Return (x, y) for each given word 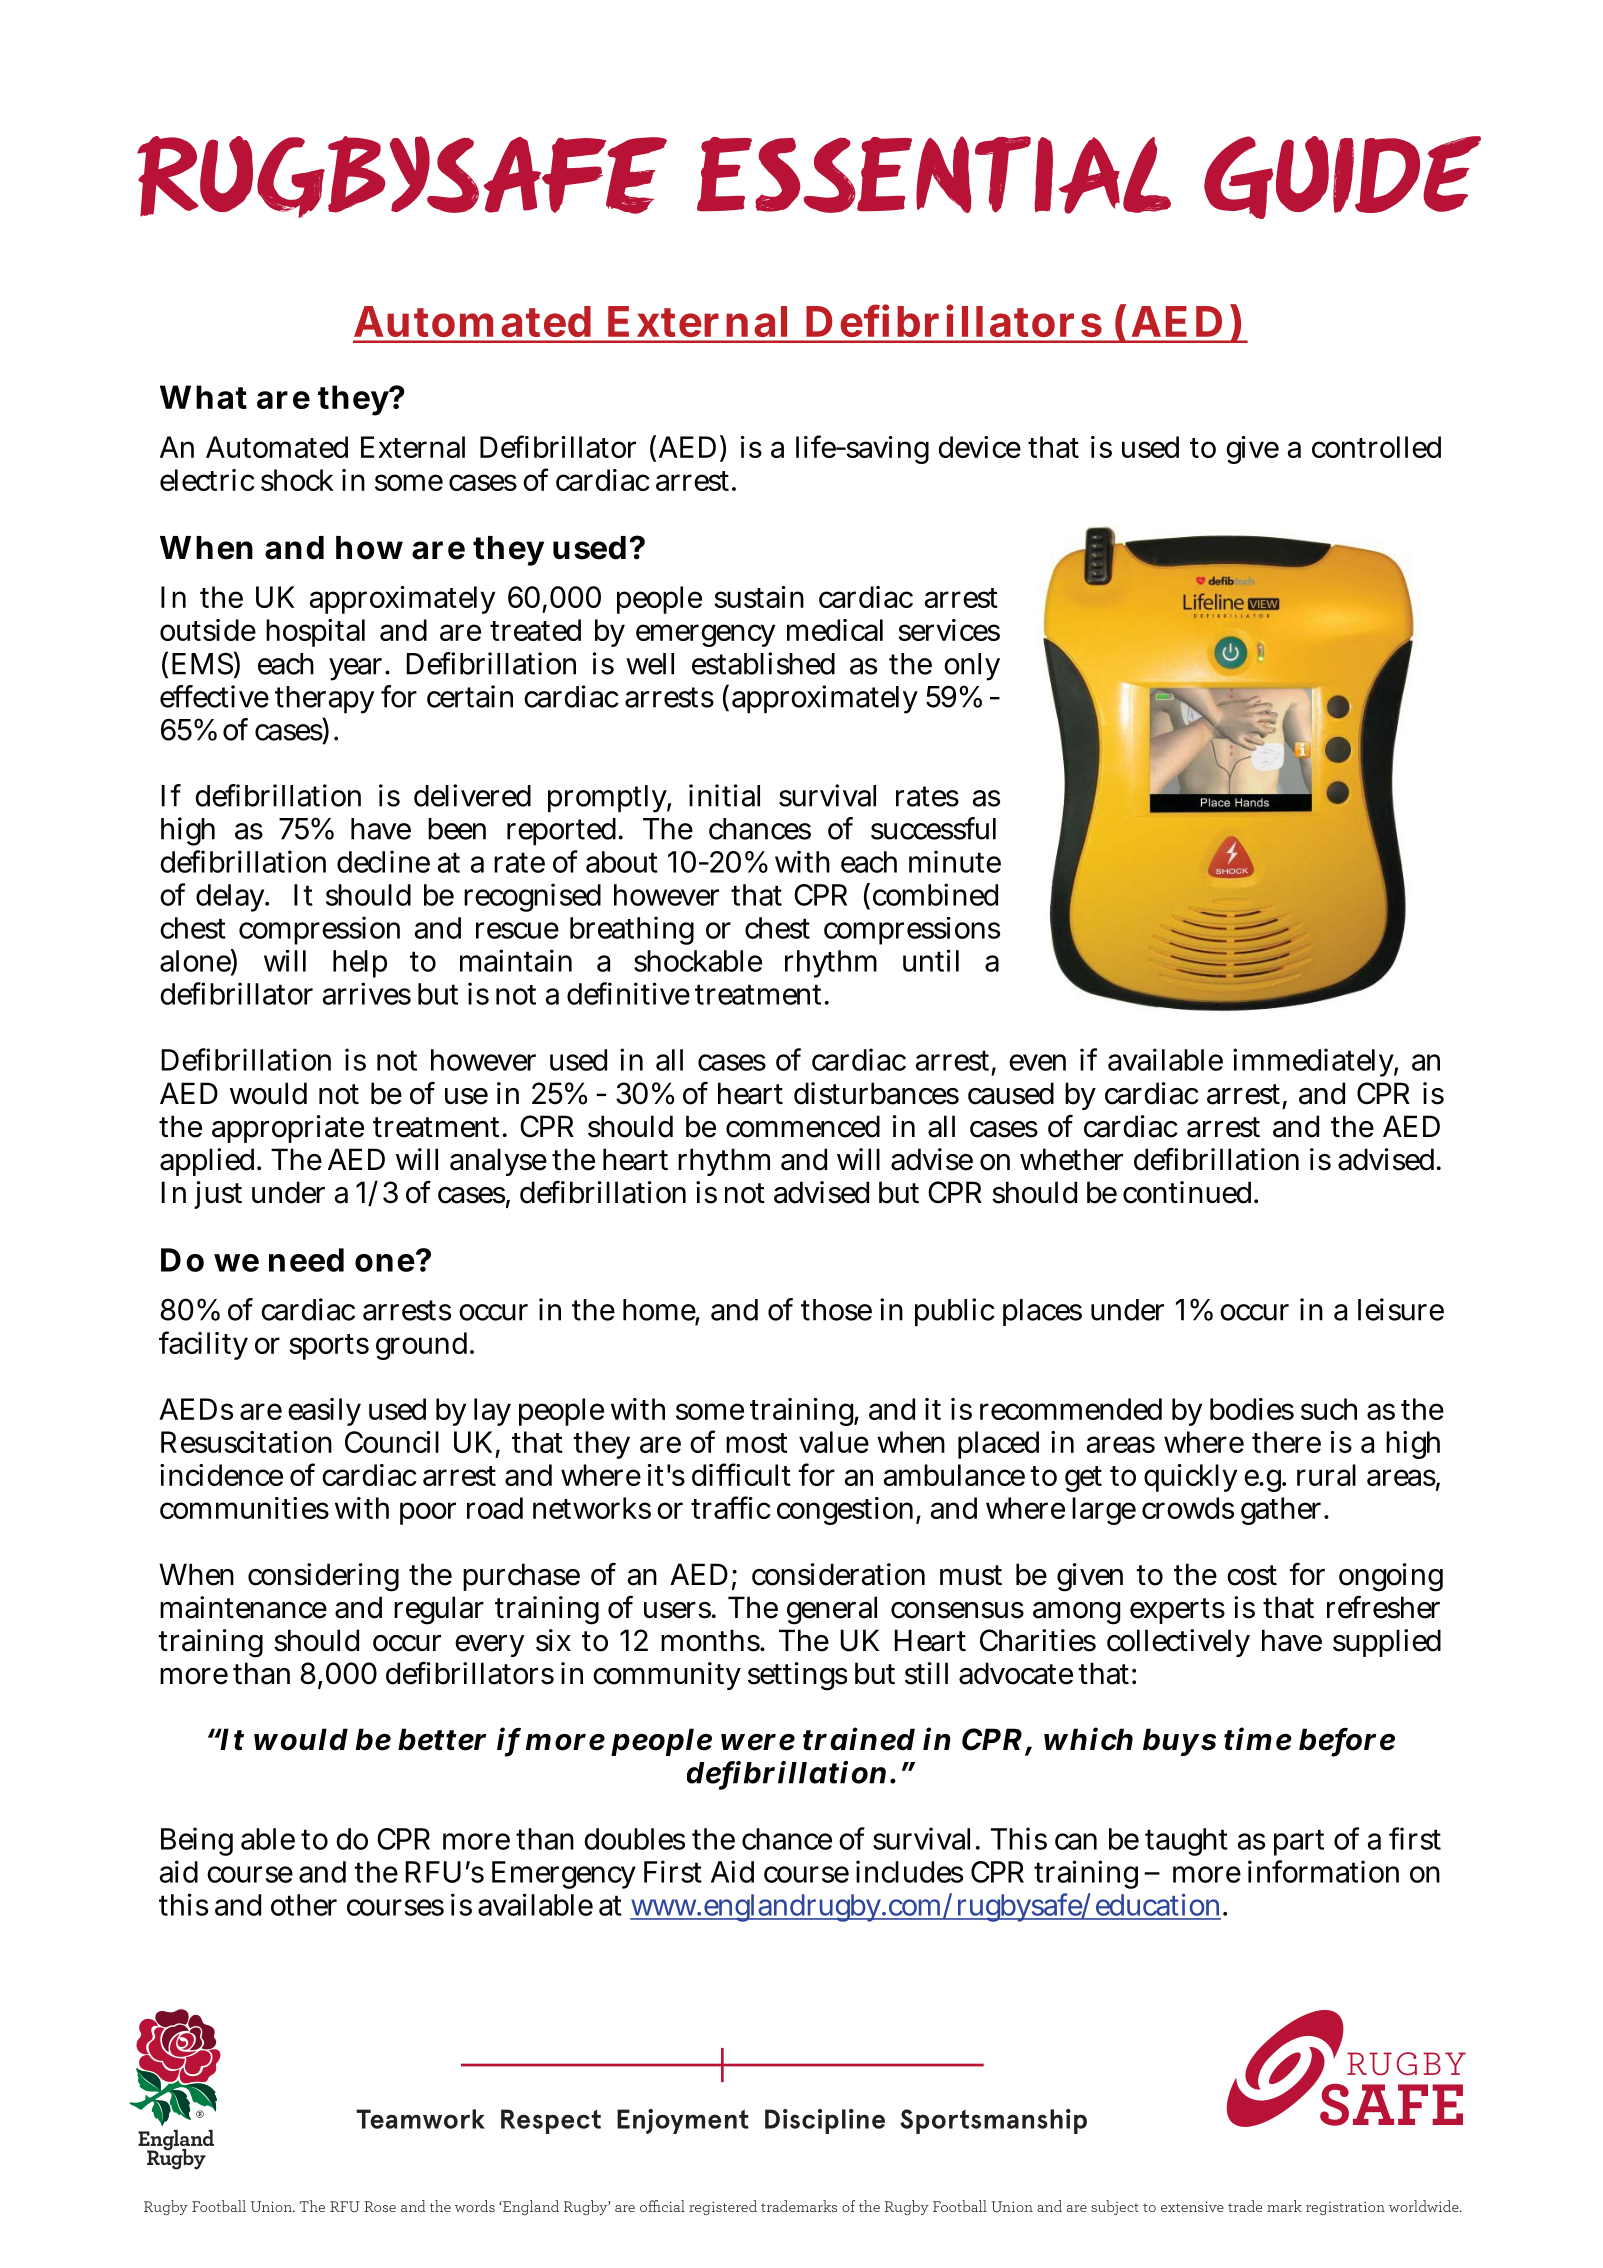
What (203, 397)
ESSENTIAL (934, 175)
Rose (380, 2206)
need (306, 1260)
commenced (803, 1126)
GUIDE (1342, 177)
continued (1189, 1192)
